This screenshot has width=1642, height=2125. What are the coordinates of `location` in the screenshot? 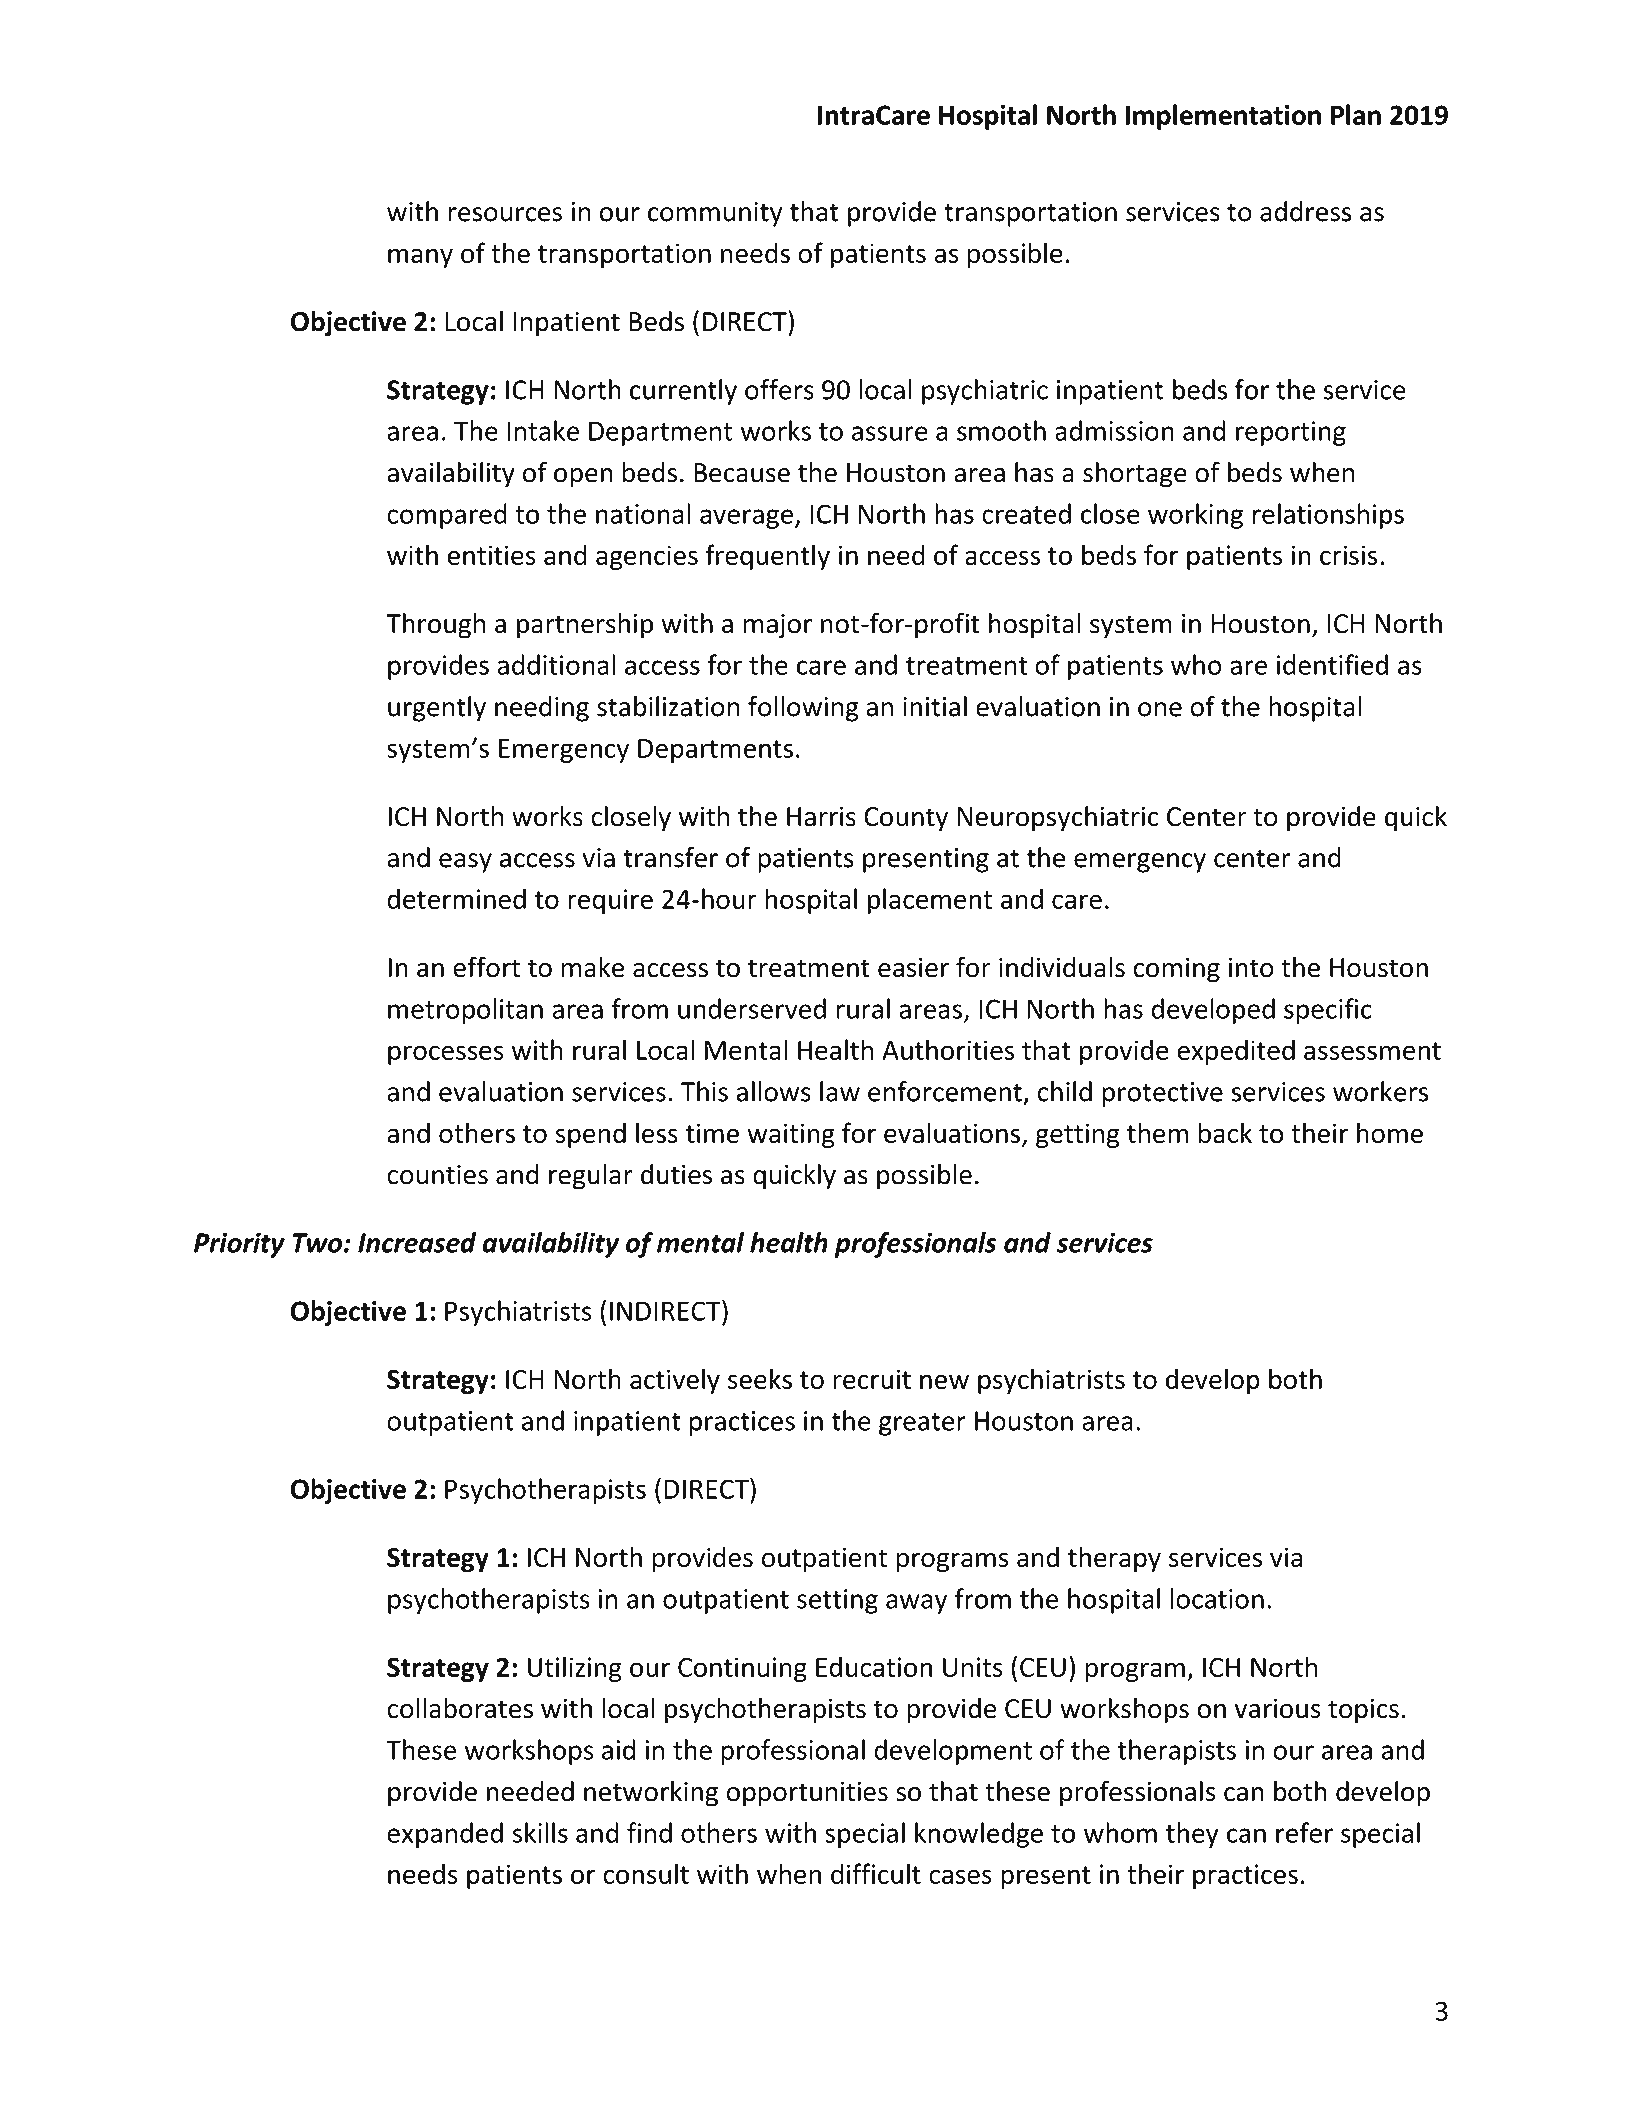 It's located at (1217, 1598).
